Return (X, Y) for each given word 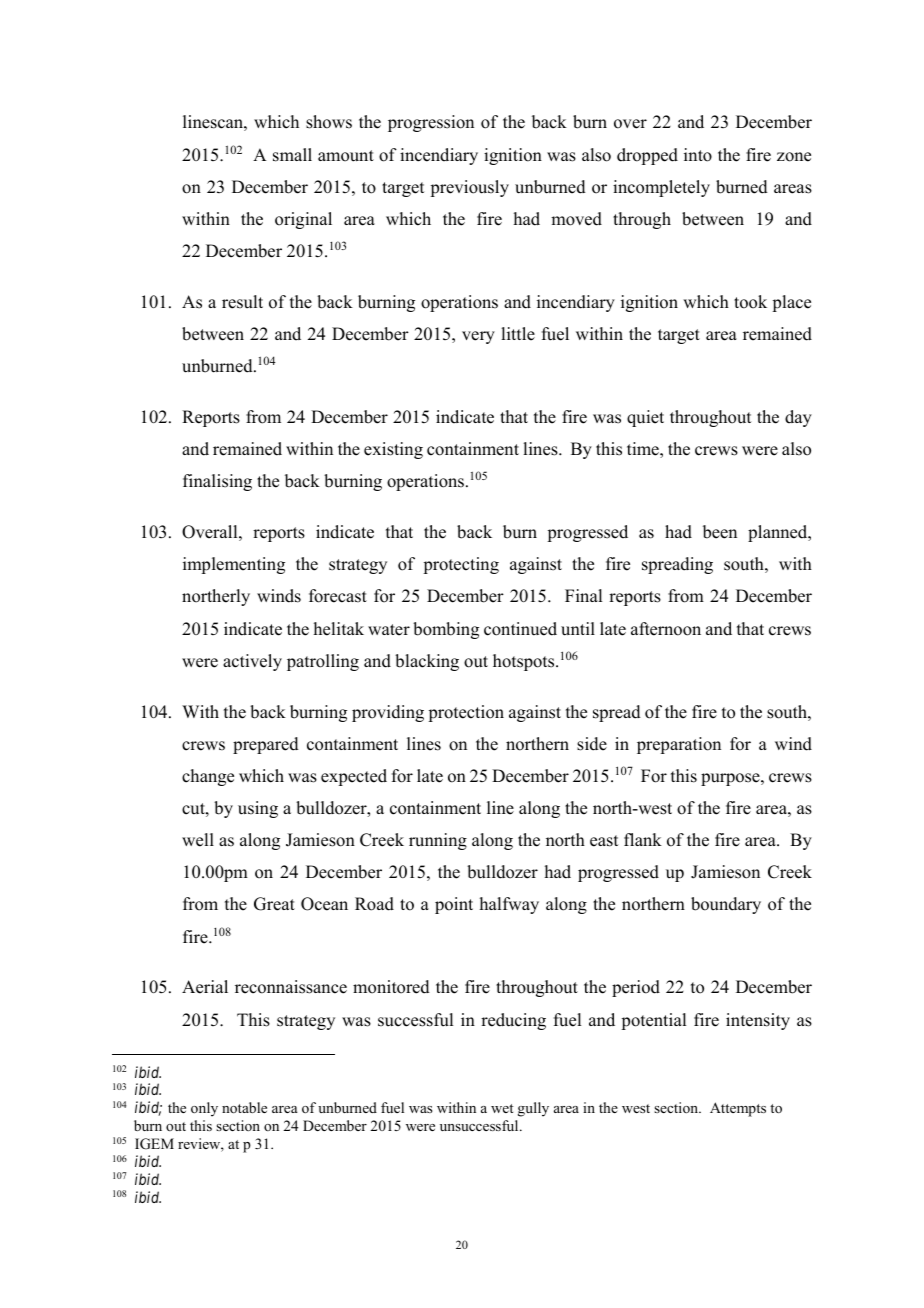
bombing (446, 630)
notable (244, 1108)
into (698, 155)
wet (502, 1108)
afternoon (666, 629)
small (292, 155)
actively (252, 662)
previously (469, 188)
